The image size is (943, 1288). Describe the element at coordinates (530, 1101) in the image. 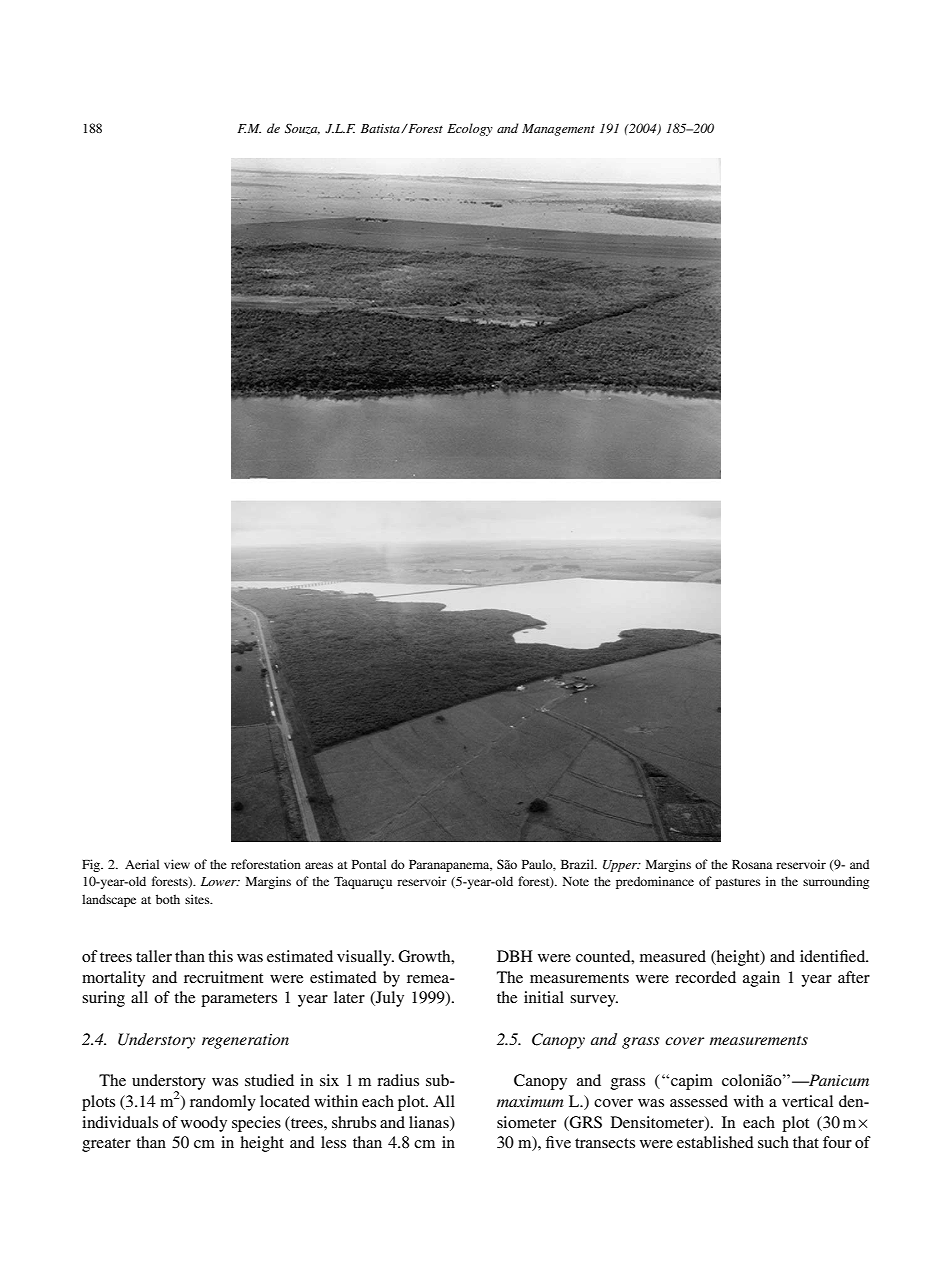

I see `maximum` at that location.
